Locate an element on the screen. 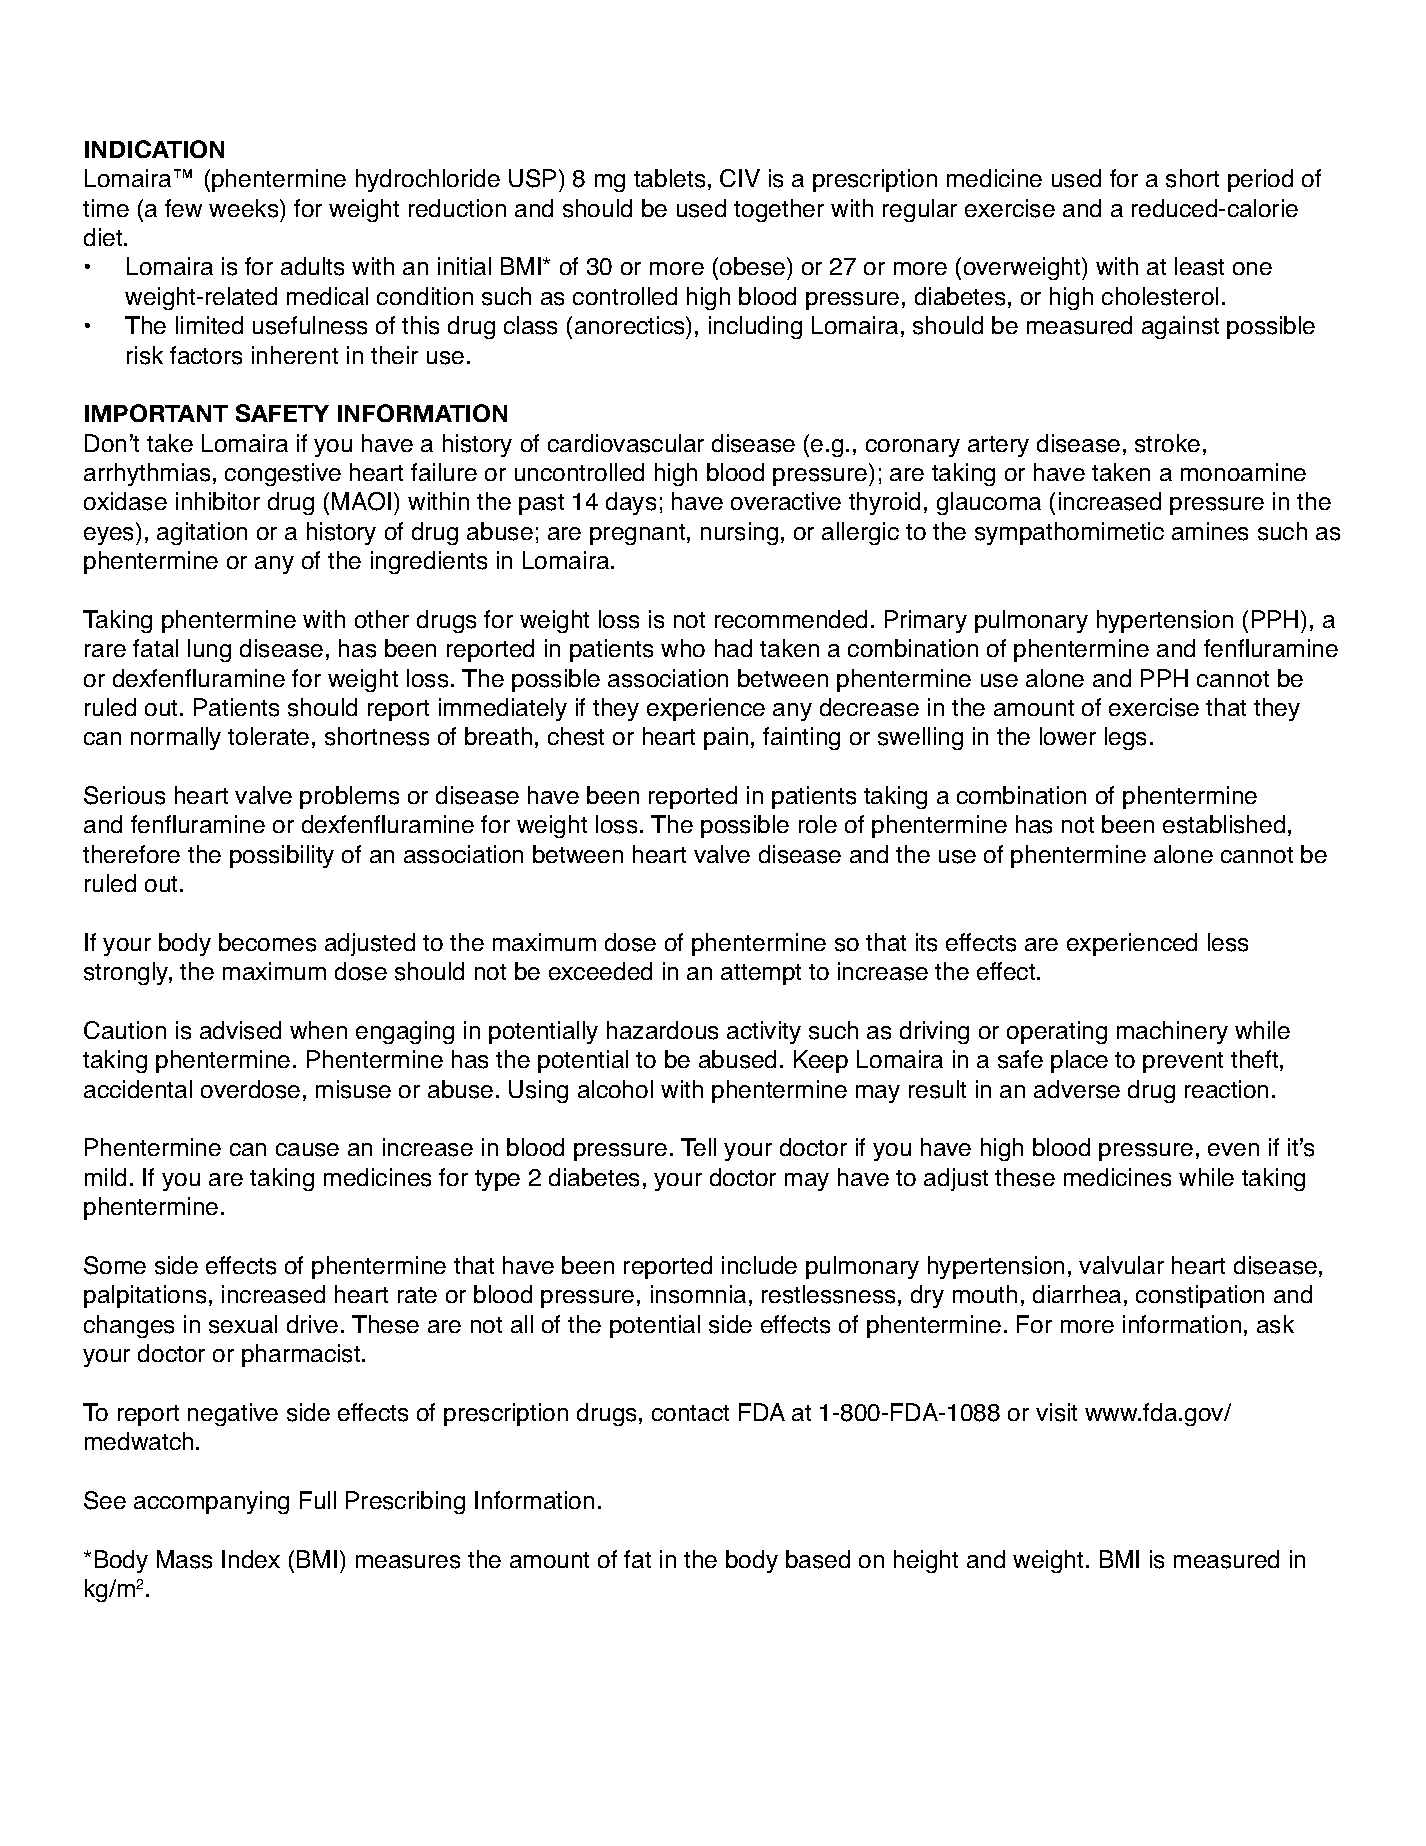 The width and height of the screenshot is (1426, 1846). congestive is located at coordinates (283, 474).
